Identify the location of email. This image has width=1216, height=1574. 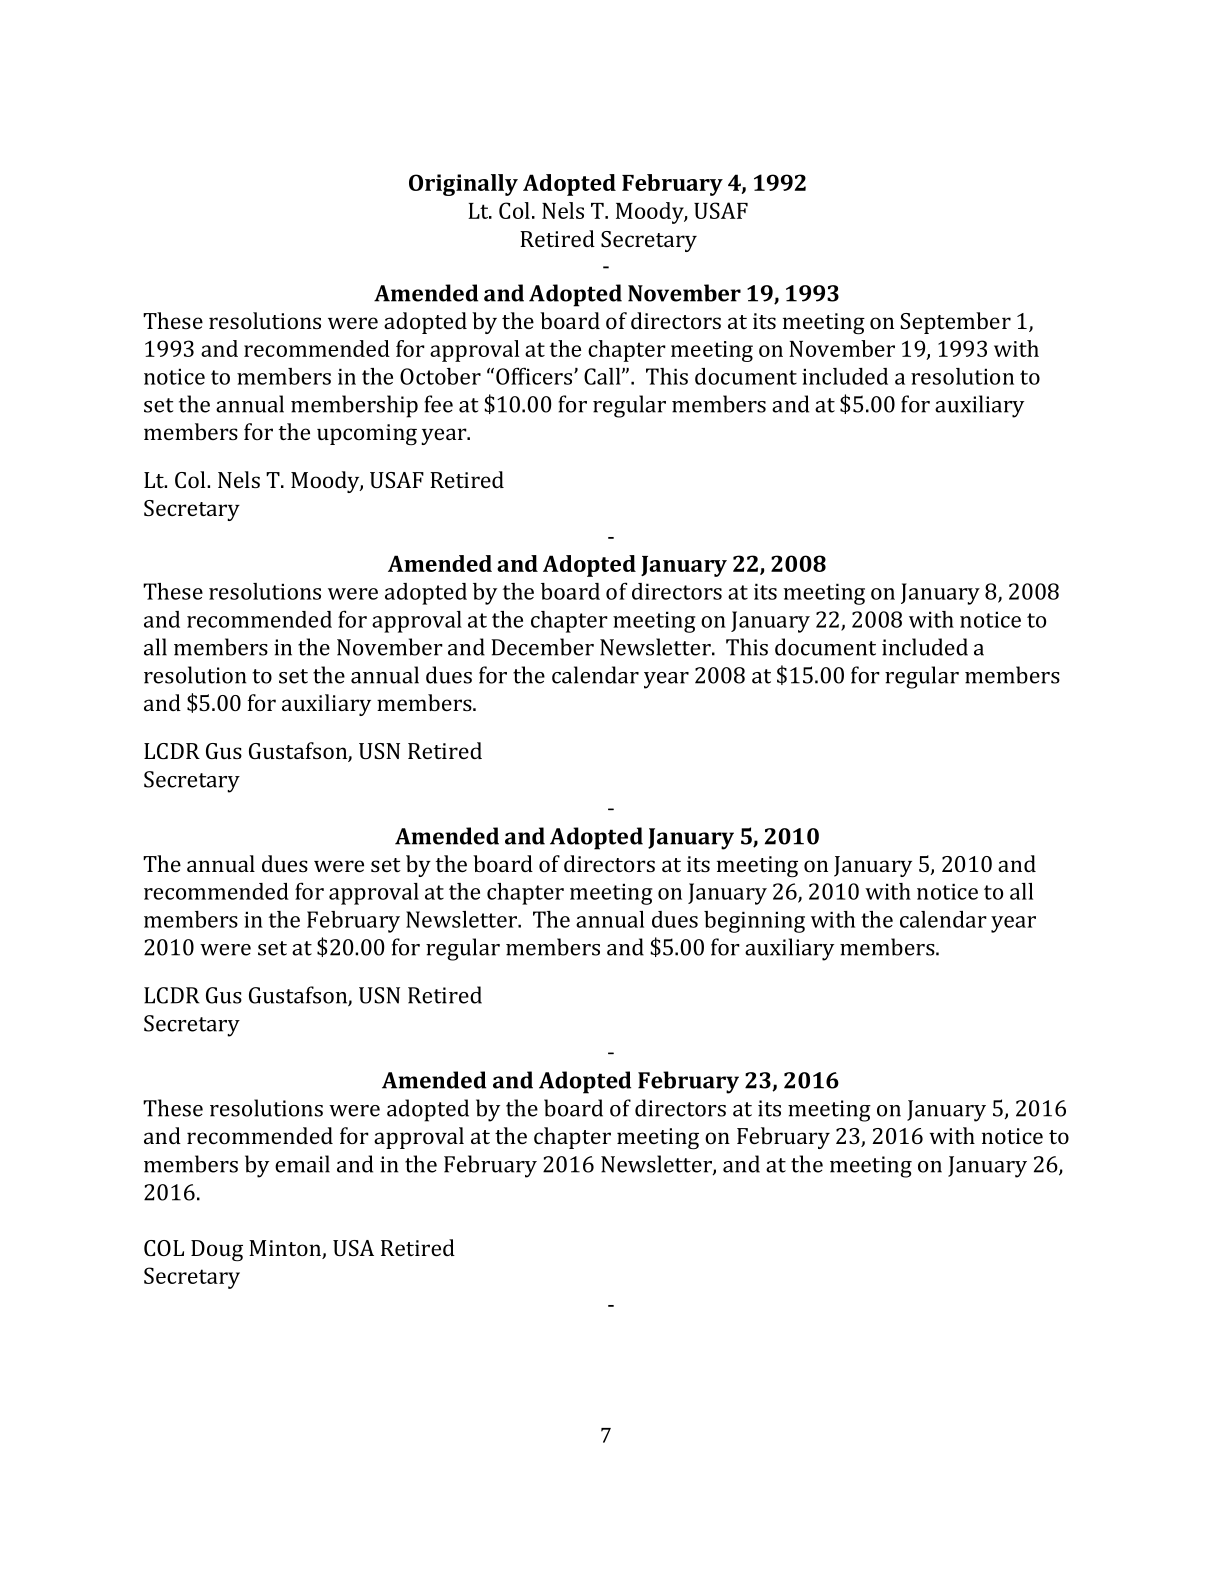
(302, 1164).
